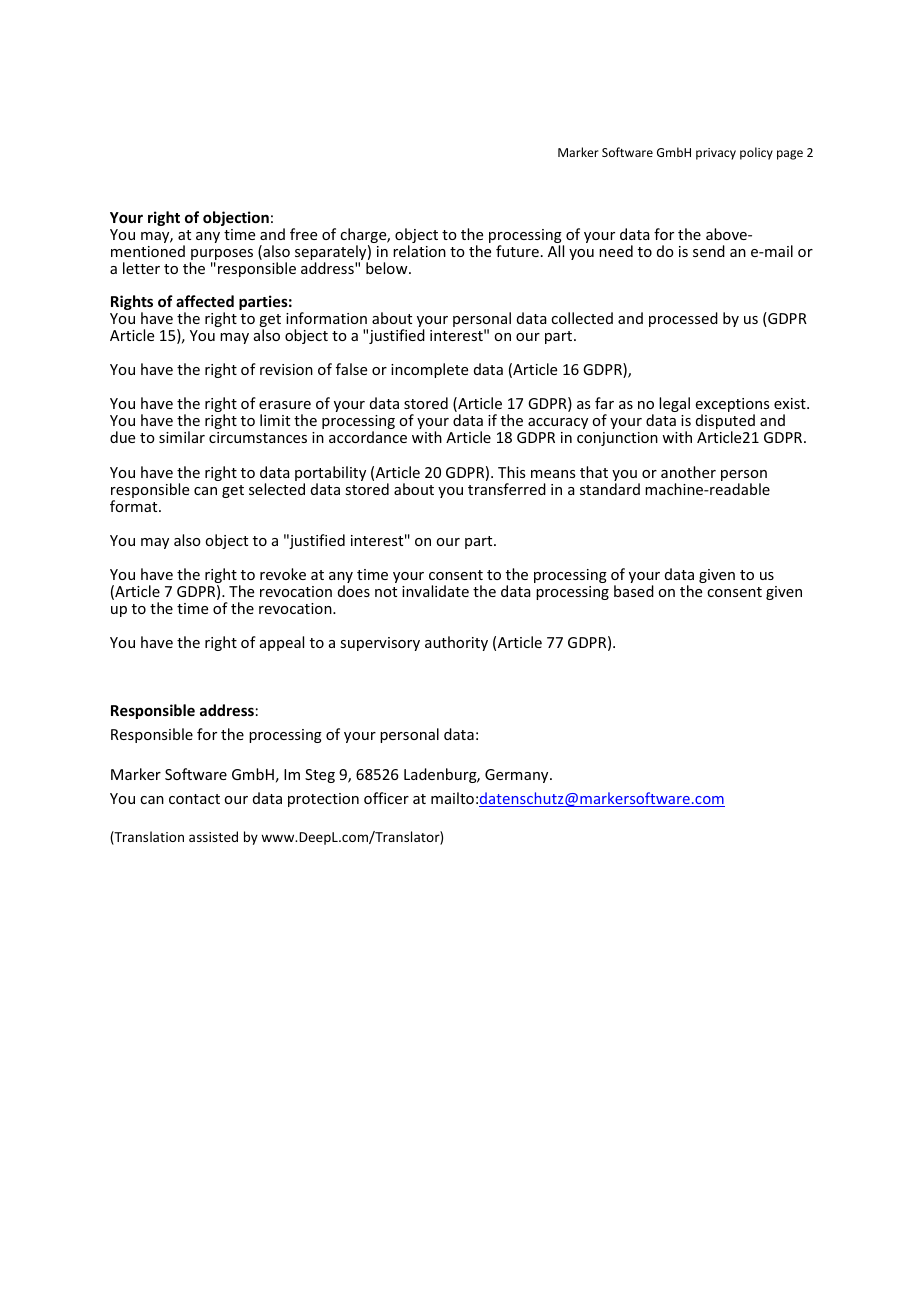  I want to click on Germany, so click(518, 776).
